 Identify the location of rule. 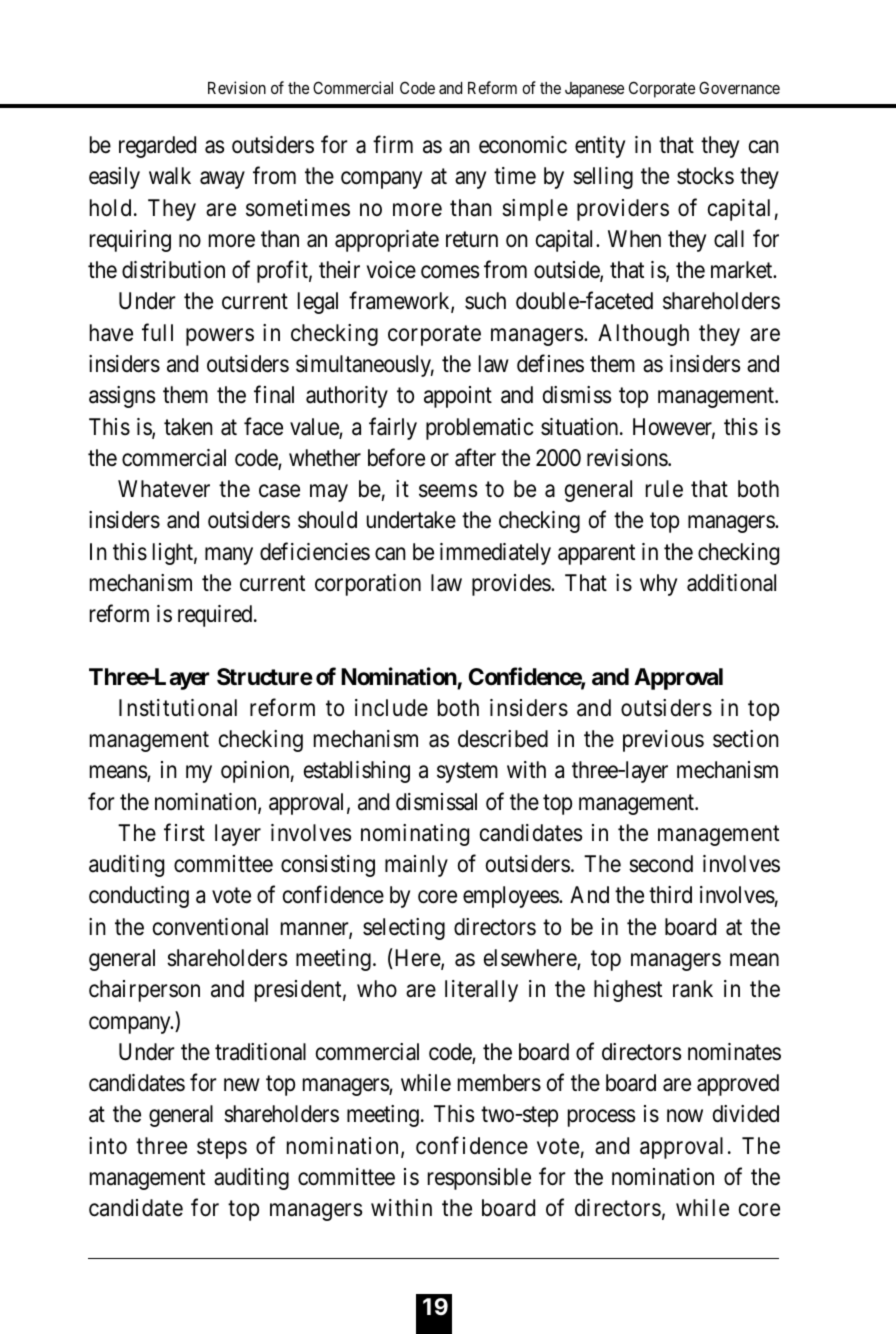
(664, 489).
